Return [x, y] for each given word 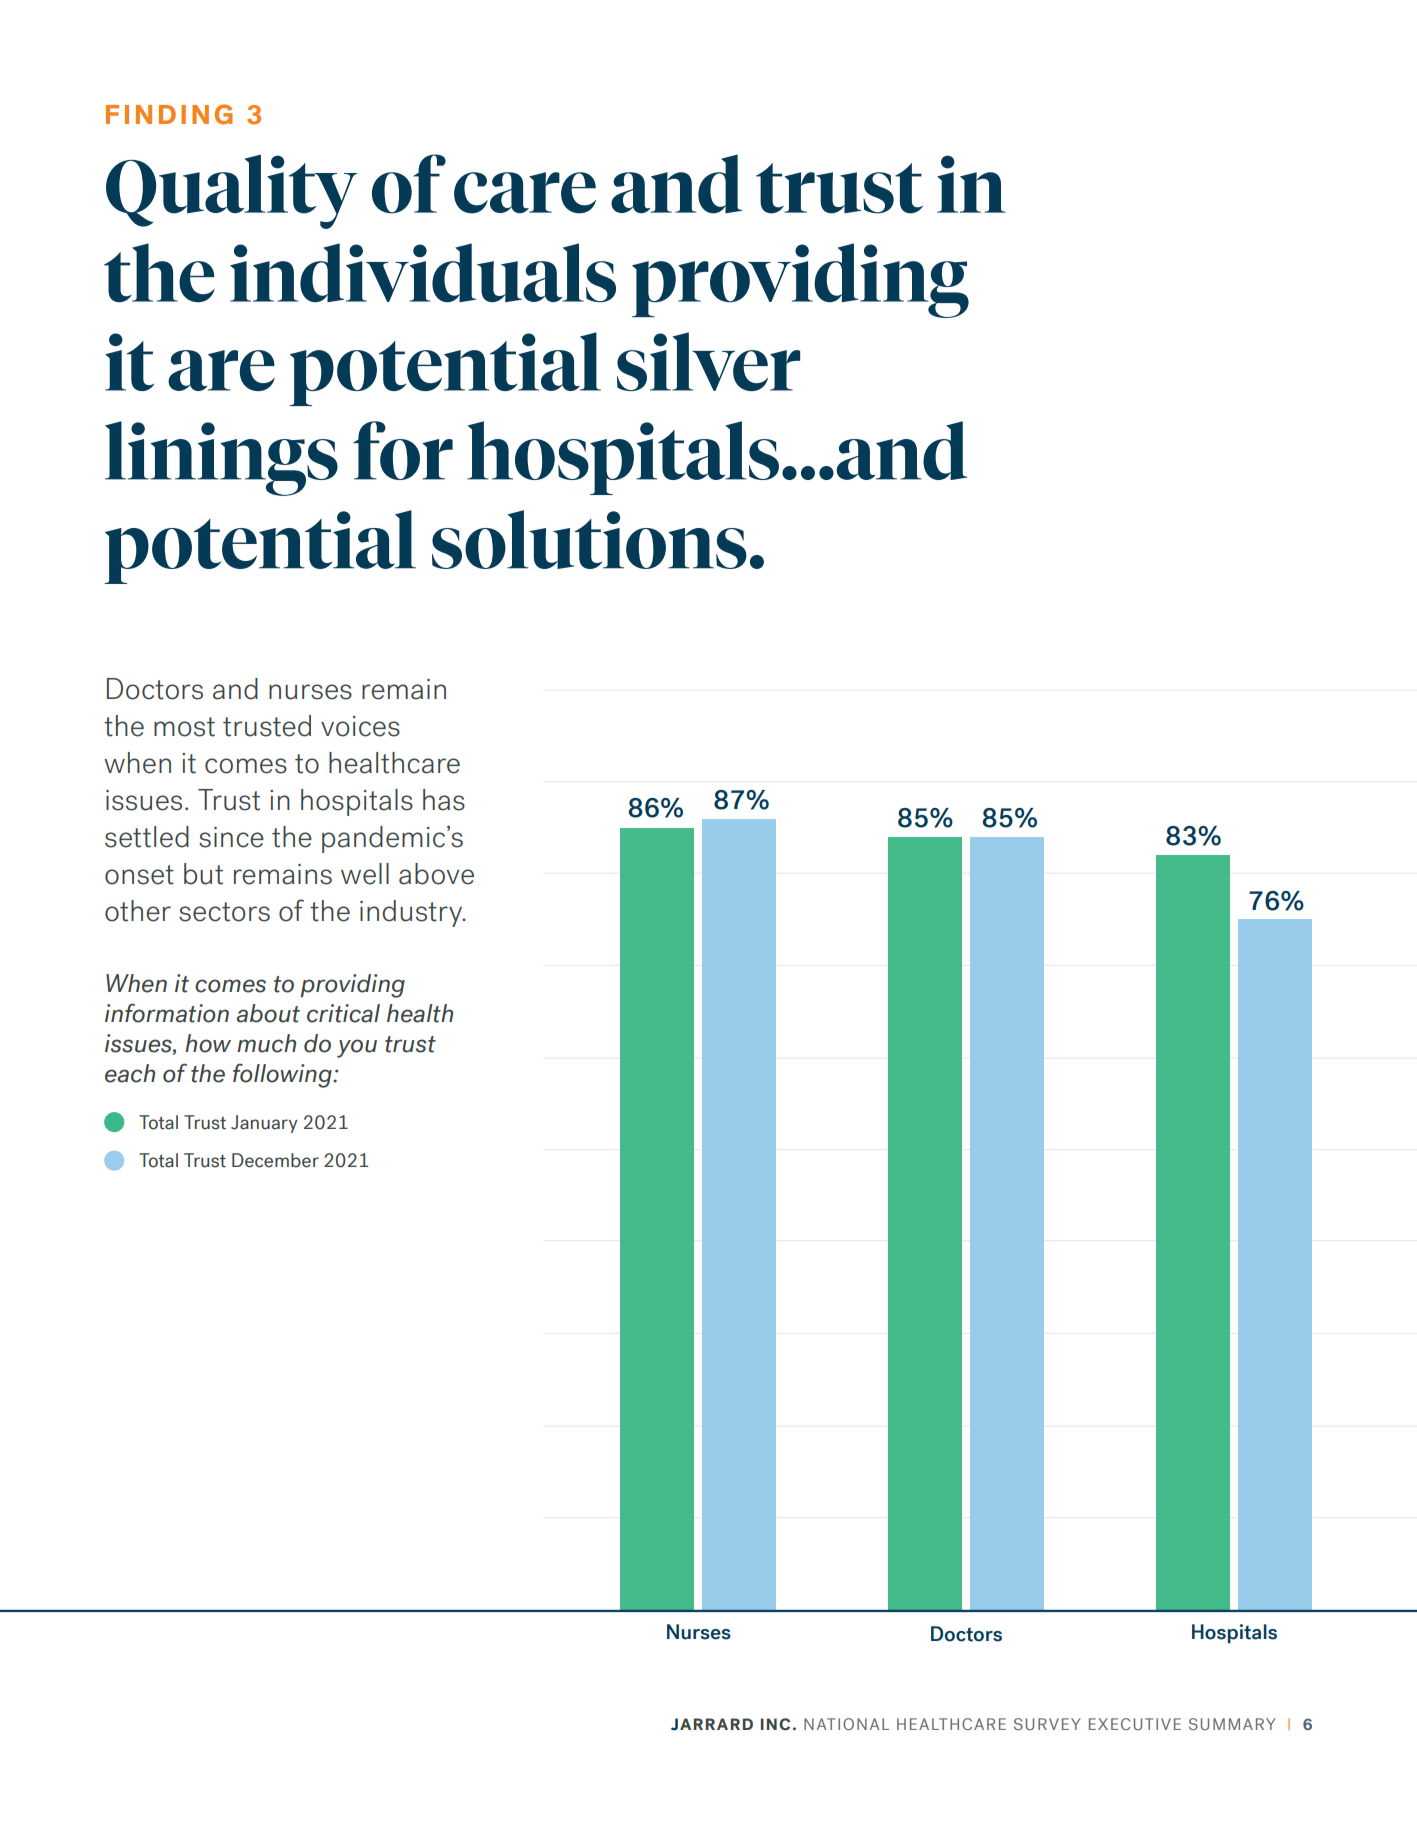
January [264, 1124]
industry [412, 913]
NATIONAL [846, 1724]
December [275, 1160]
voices [360, 726]
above [436, 874]
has [444, 800]
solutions [589, 539]
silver [708, 361]
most [184, 727]
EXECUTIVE [1135, 1724]
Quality [232, 191]
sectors [224, 912]
